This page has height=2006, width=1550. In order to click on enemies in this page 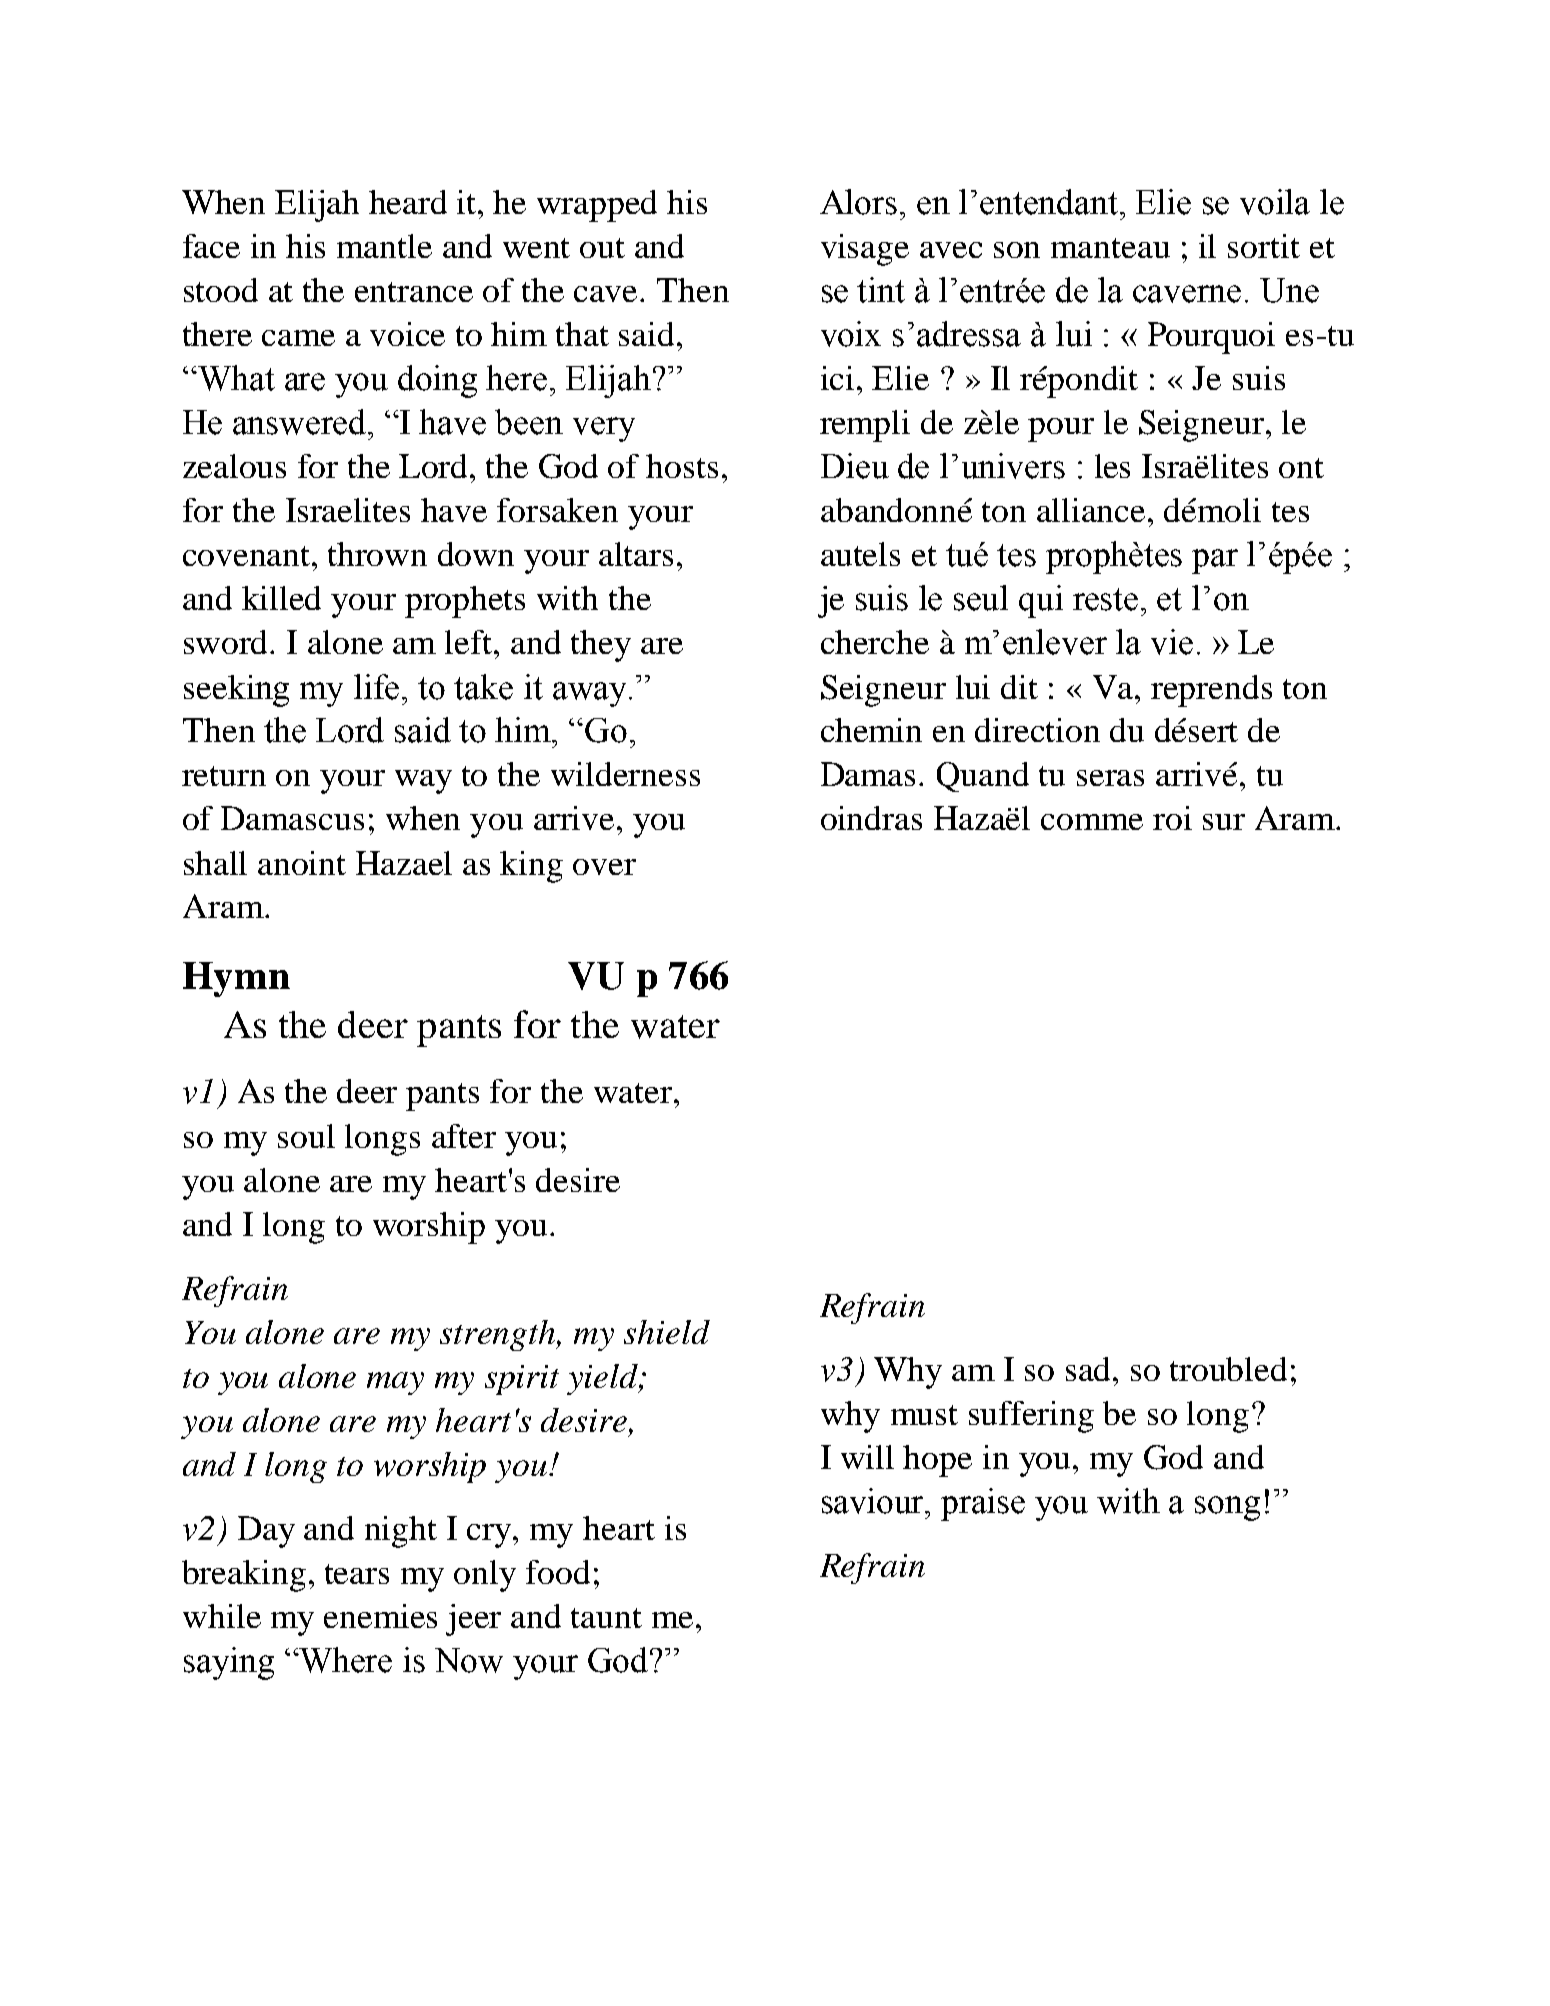, I will do `click(380, 1616)`.
